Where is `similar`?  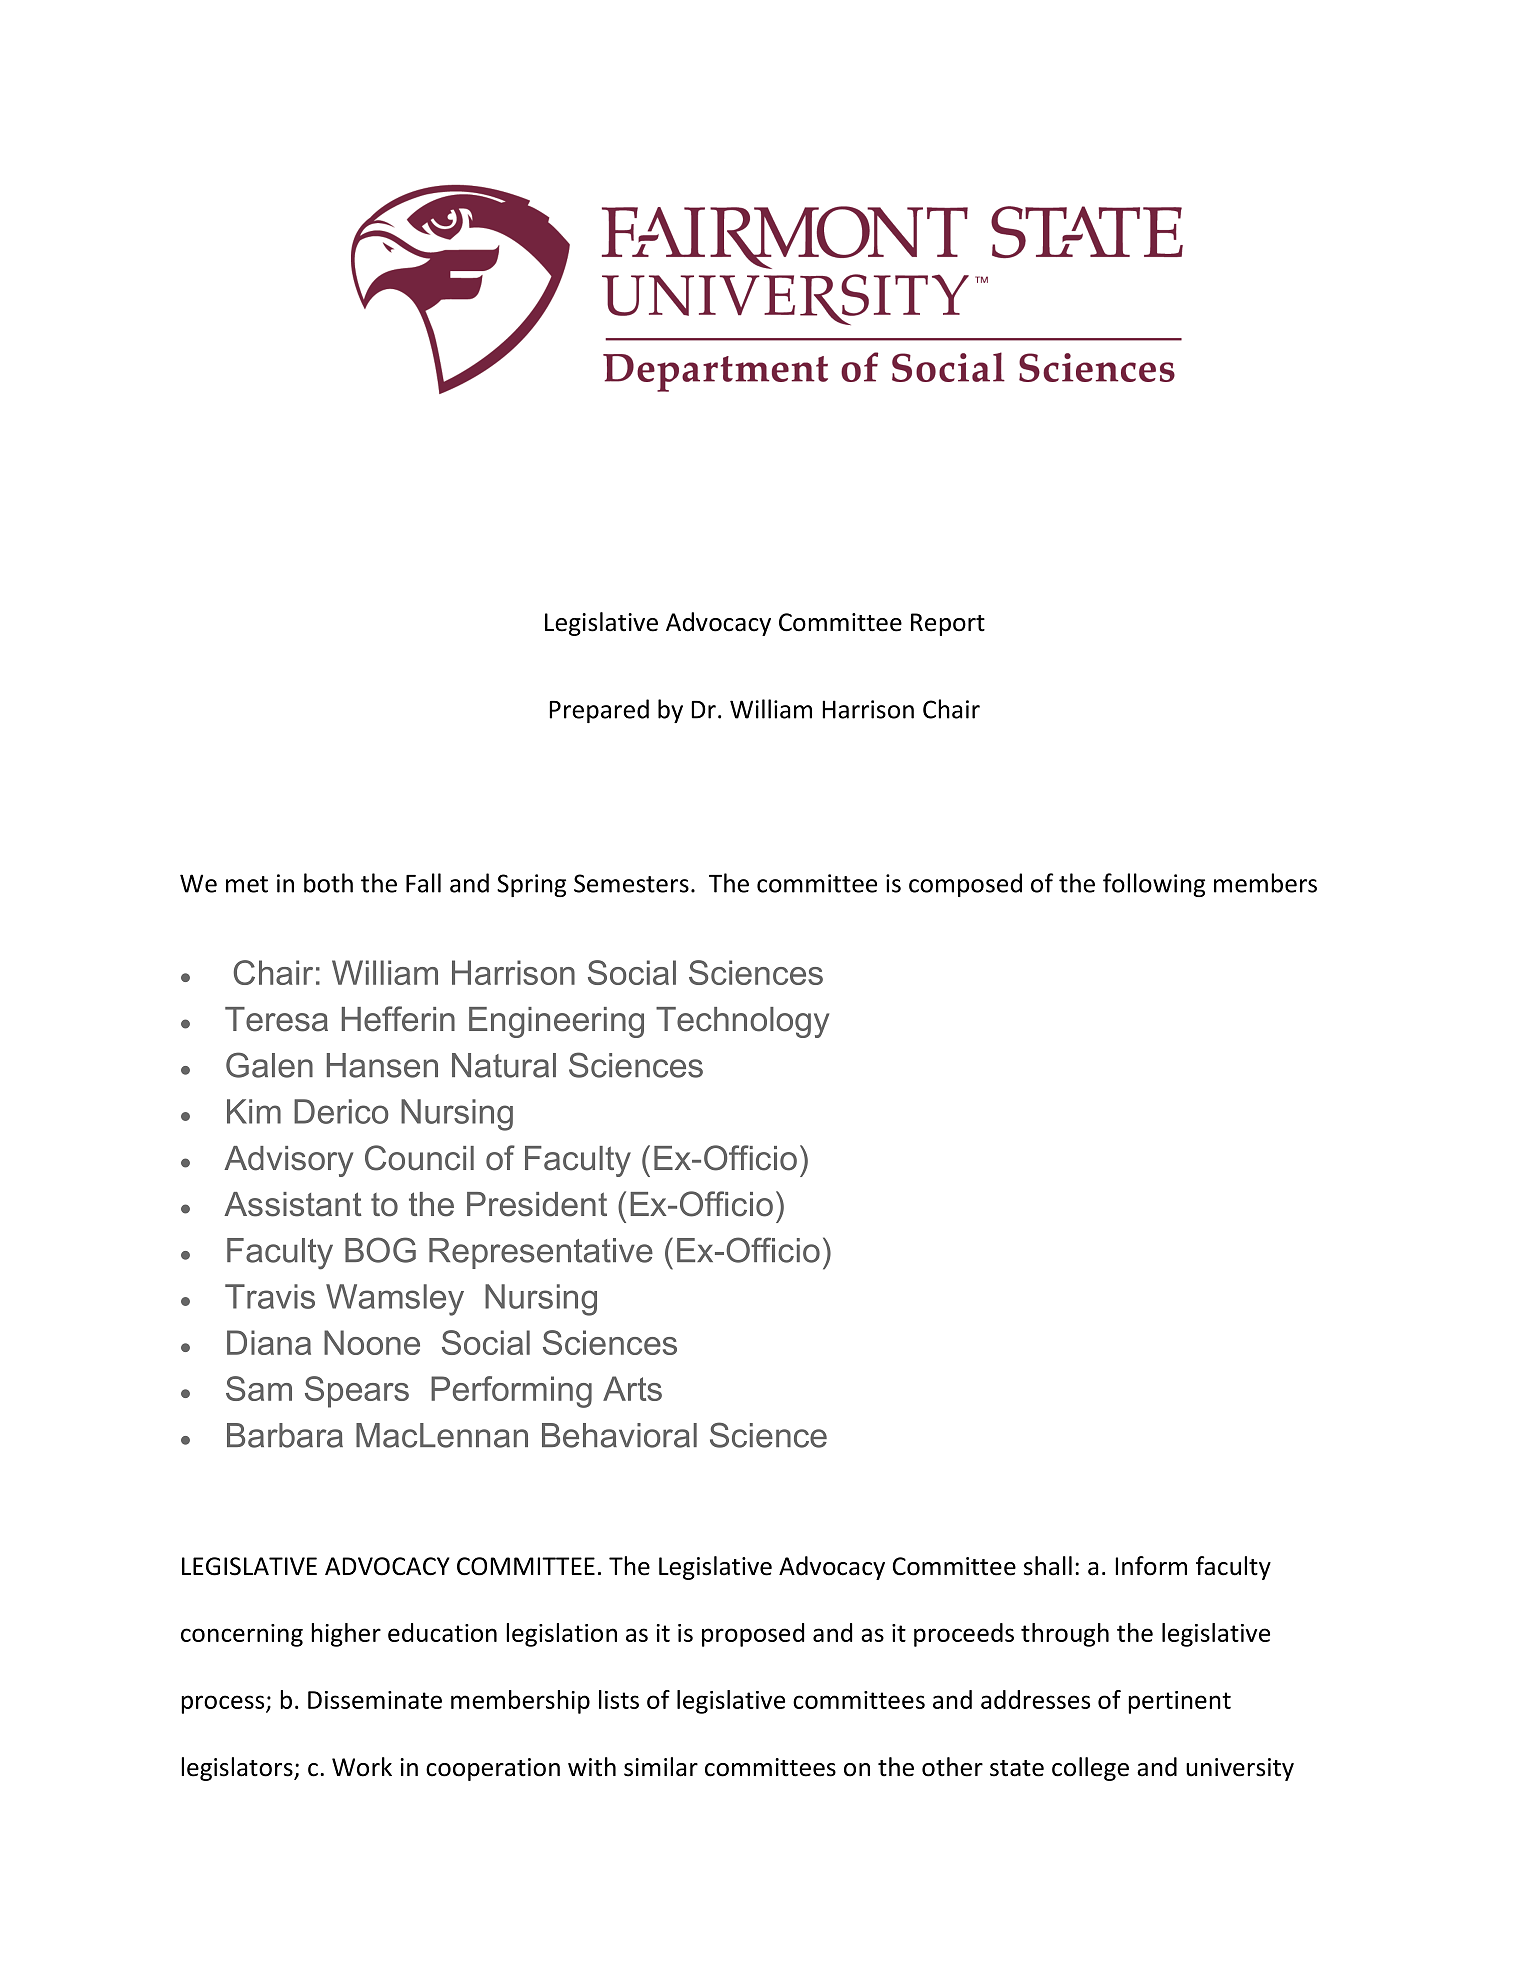
similar is located at coordinates (661, 1767).
